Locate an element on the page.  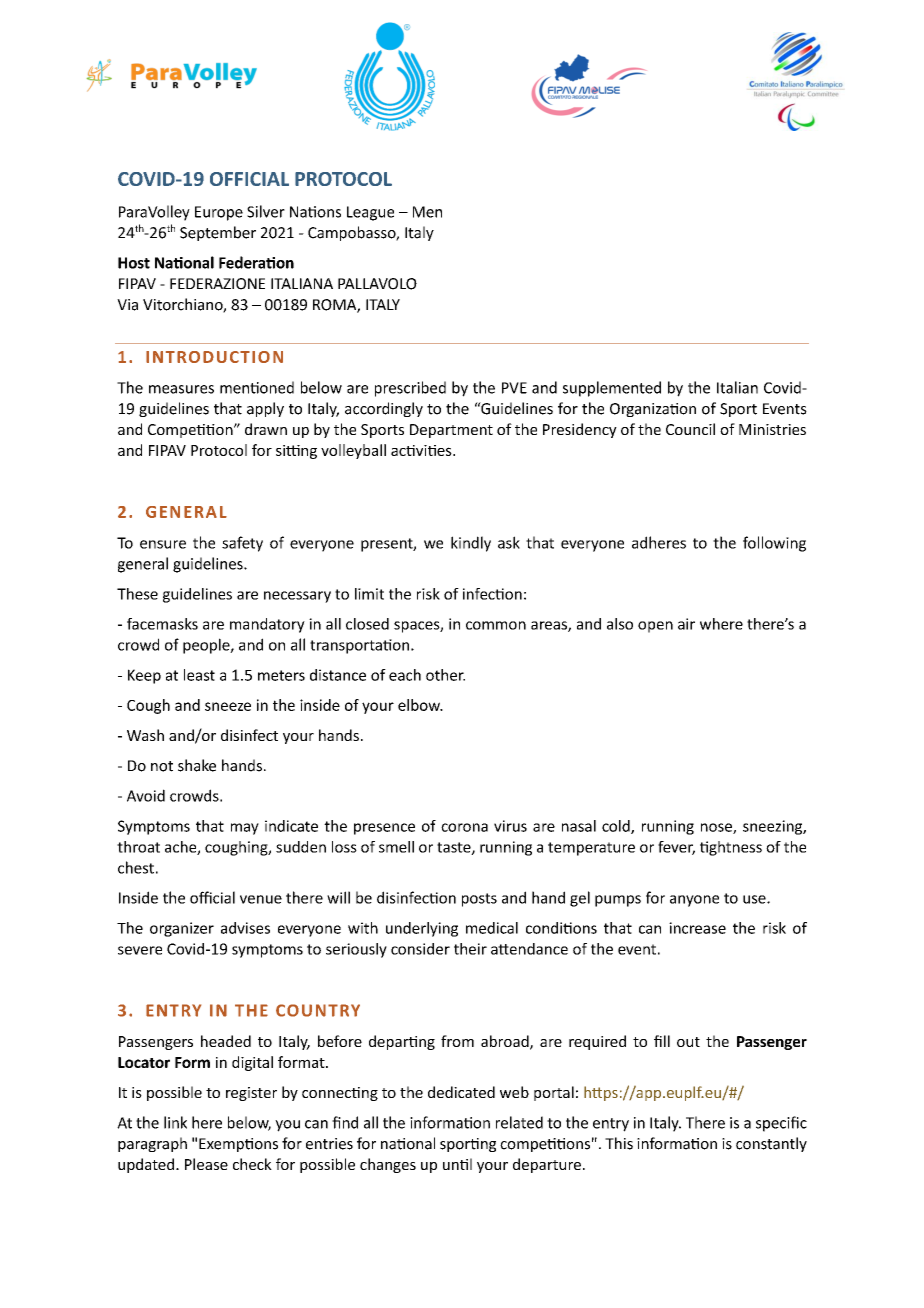
September is located at coordinates (218, 233).
